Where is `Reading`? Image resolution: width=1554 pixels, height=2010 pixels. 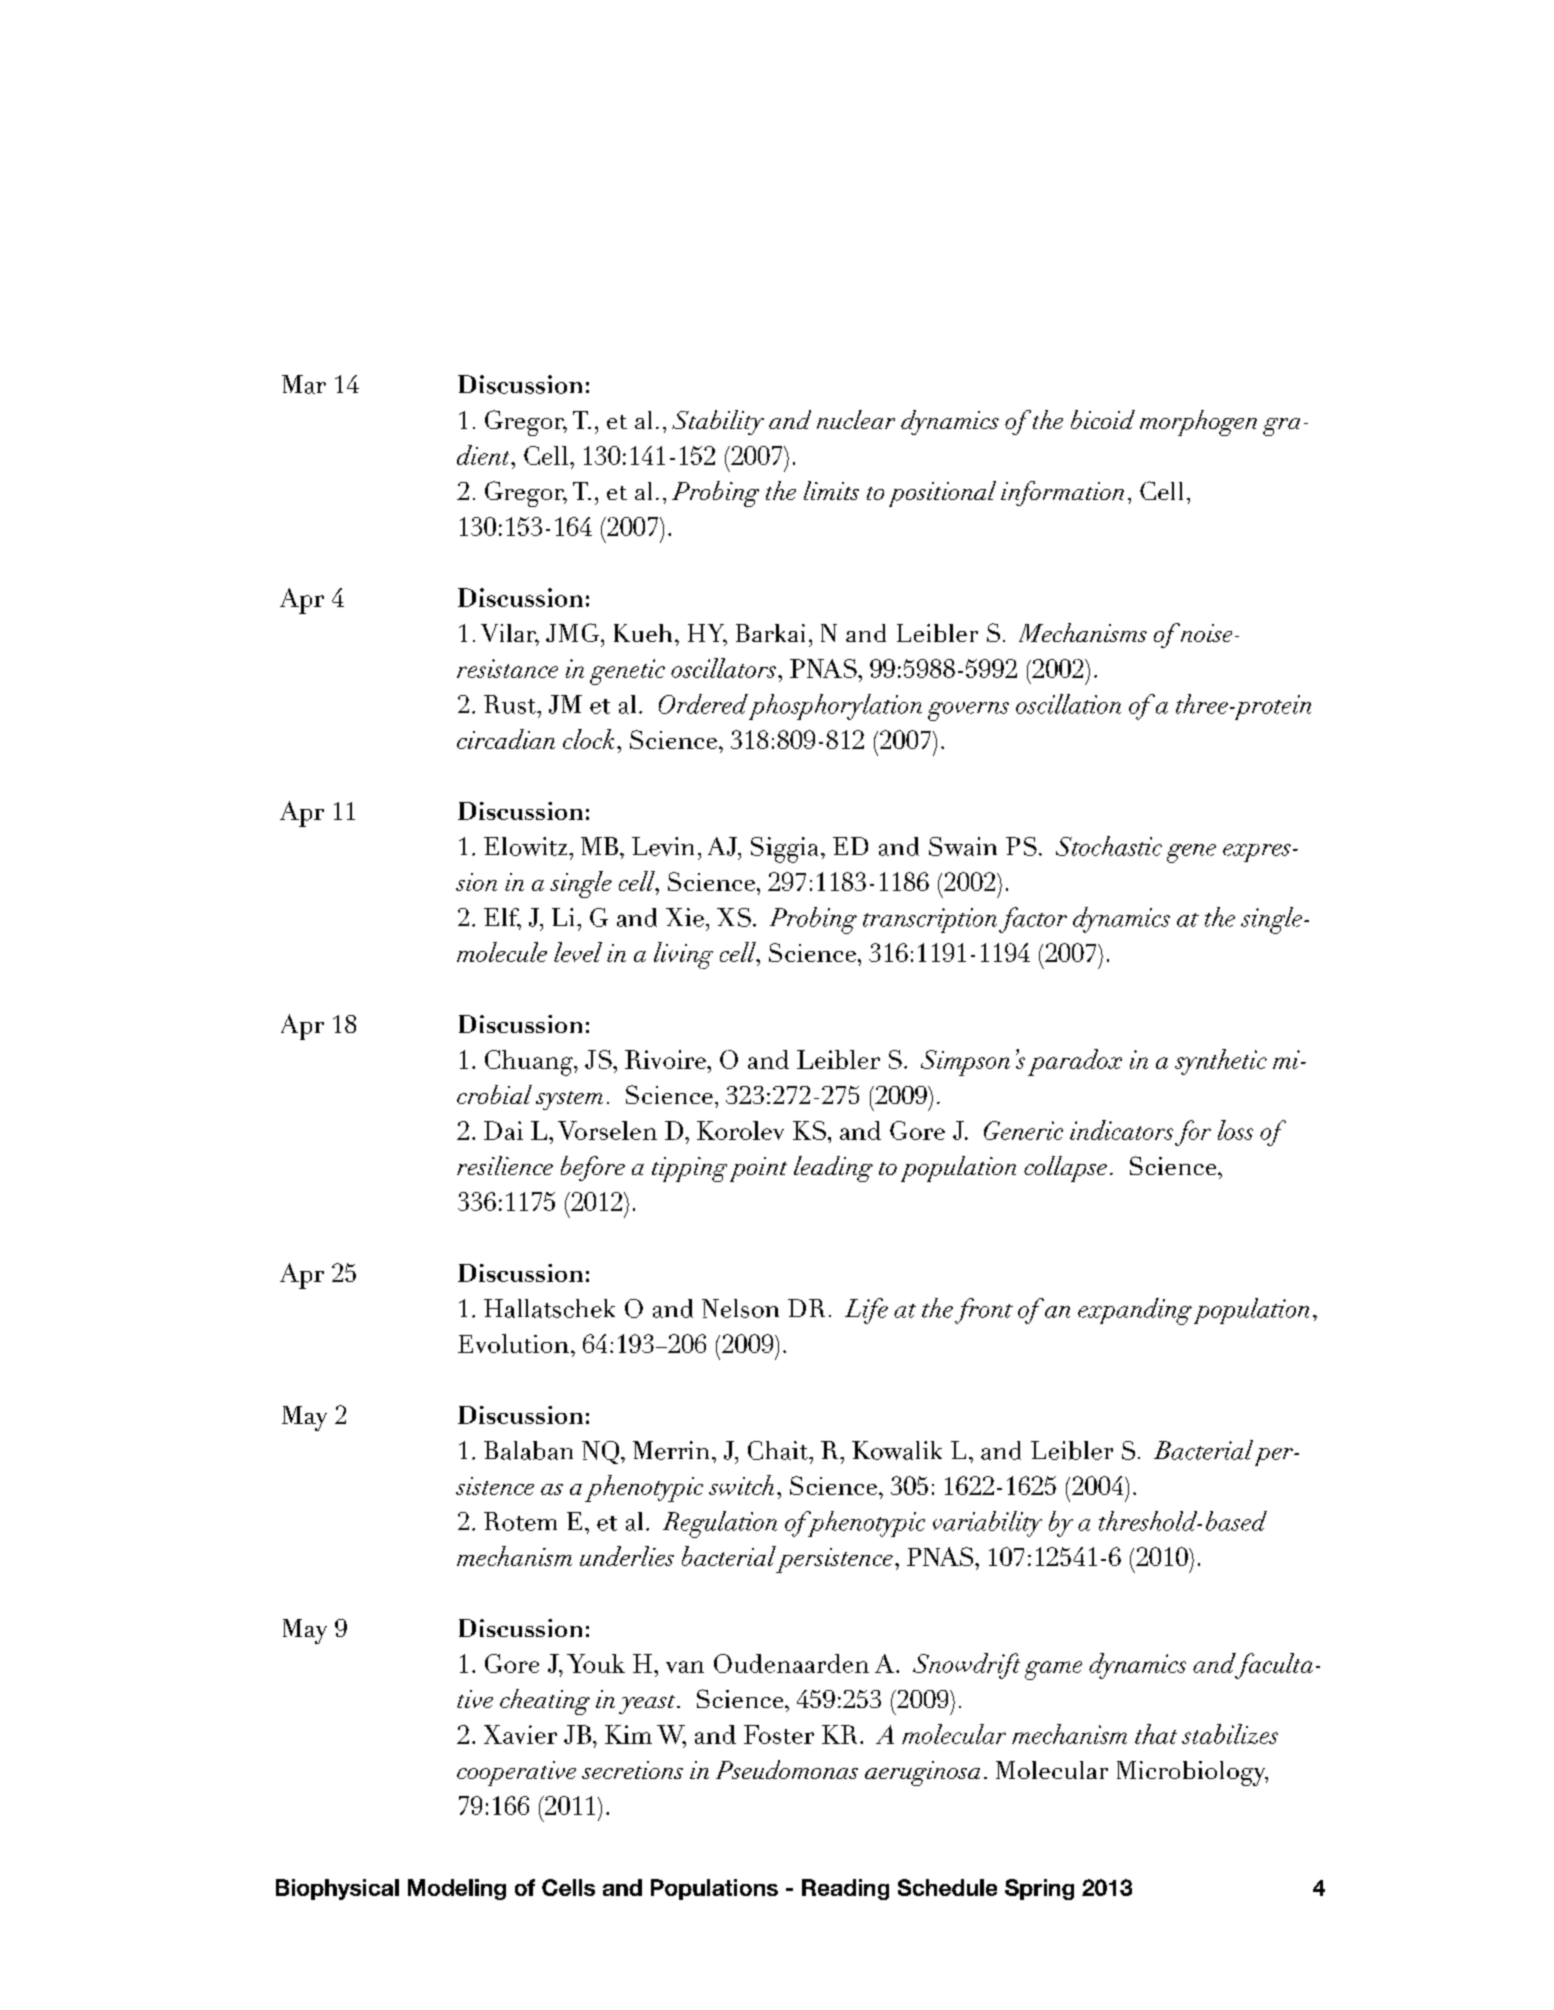 Reading is located at coordinates (845, 1889).
